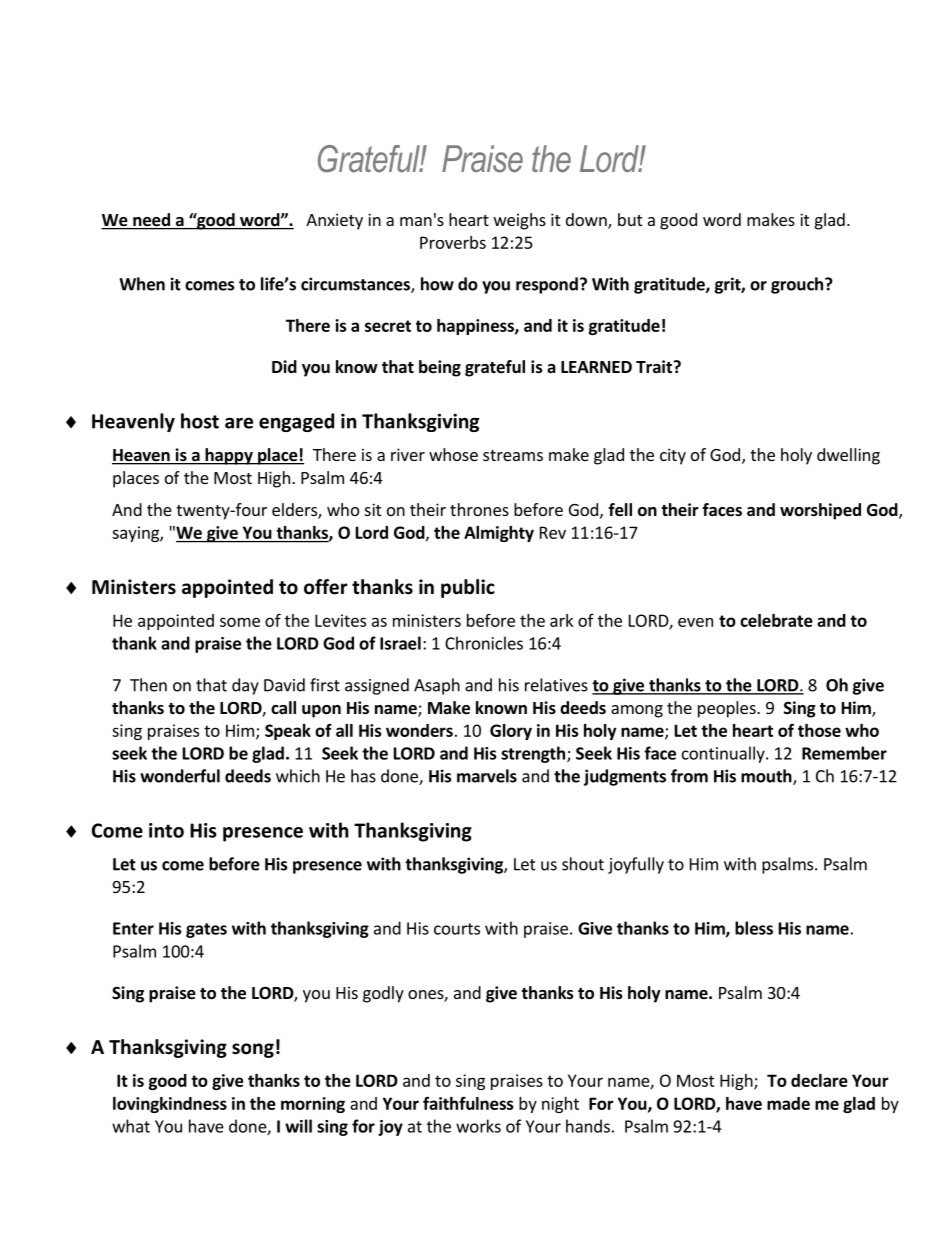  Describe the element at coordinates (468, 1103) in the screenshot. I see `faithfulness` at that location.
